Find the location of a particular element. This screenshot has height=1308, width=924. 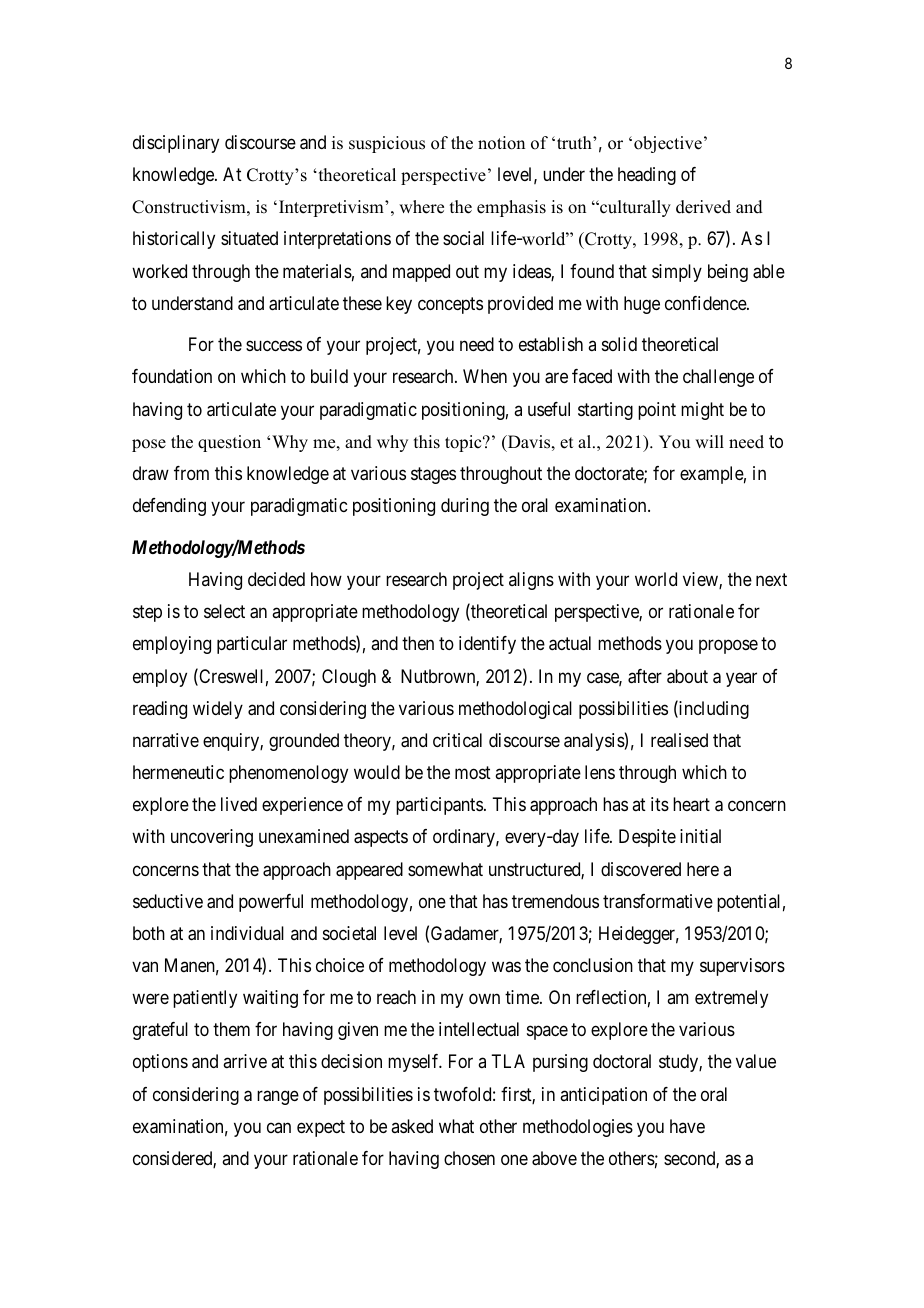

notion is located at coordinates (501, 143).
